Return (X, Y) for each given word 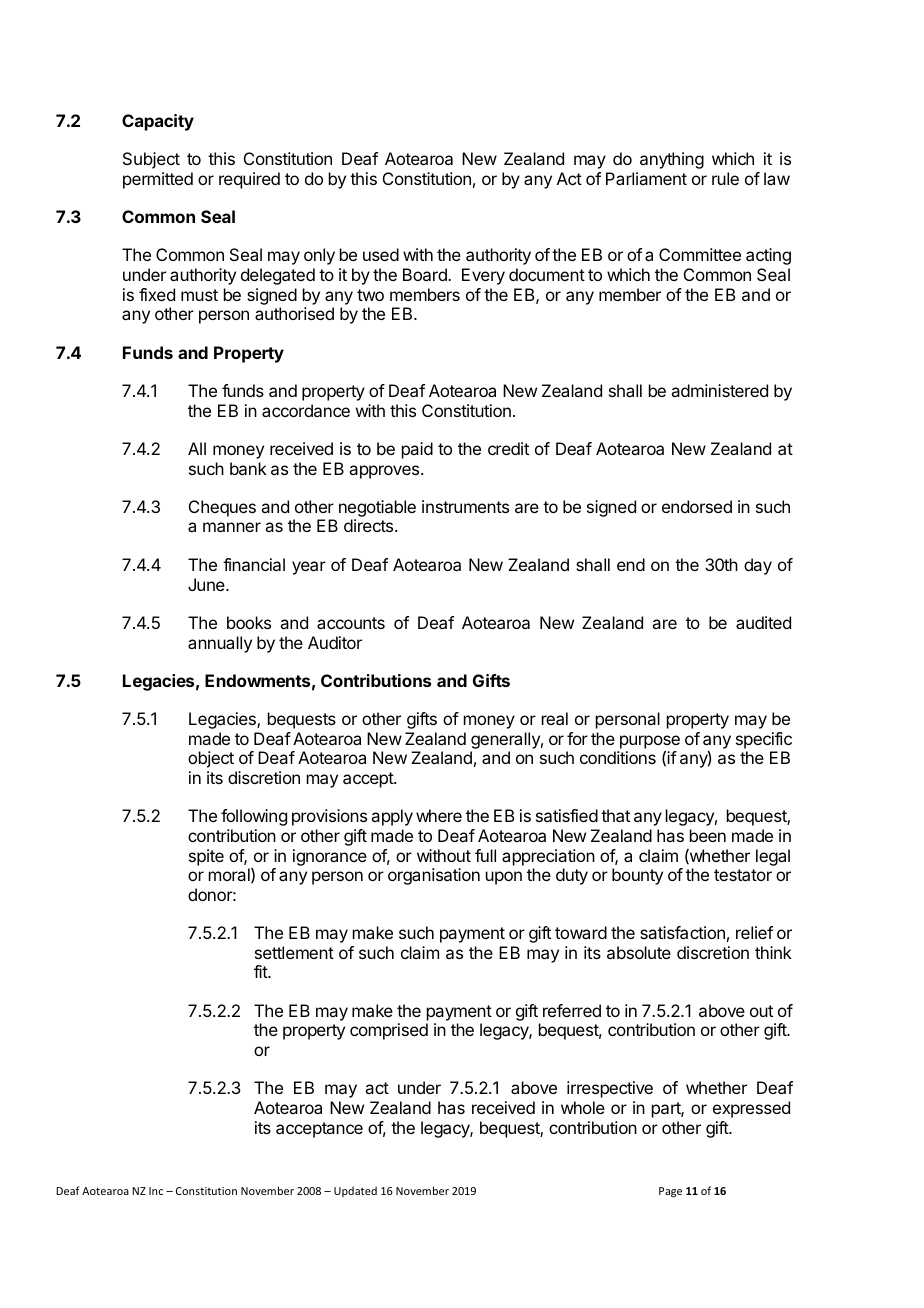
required (249, 180)
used (381, 254)
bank (248, 468)
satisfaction (682, 932)
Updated (355, 1191)
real (555, 718)
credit (508, 448)
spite (206, 857)
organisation (434, 876)
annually (220, 644)
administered (719, 390)
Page (670, 1192)
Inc (156, 1191)
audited (763, 622)
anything (672, 160)
